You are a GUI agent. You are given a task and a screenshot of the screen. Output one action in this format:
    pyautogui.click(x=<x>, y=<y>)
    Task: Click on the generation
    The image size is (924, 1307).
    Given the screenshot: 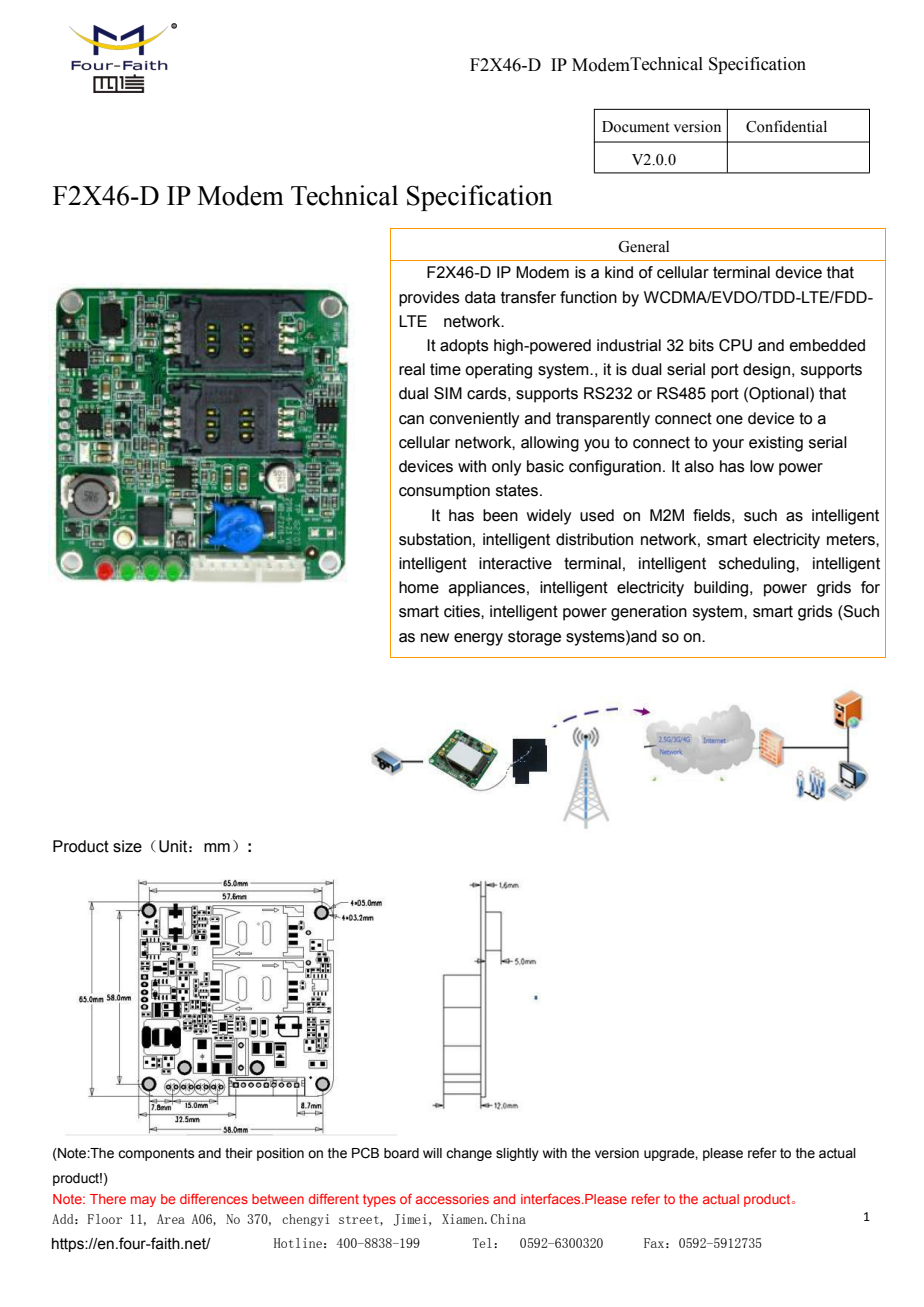 What is the action you would take?
    pyautogui.click(x=649, y=613)
